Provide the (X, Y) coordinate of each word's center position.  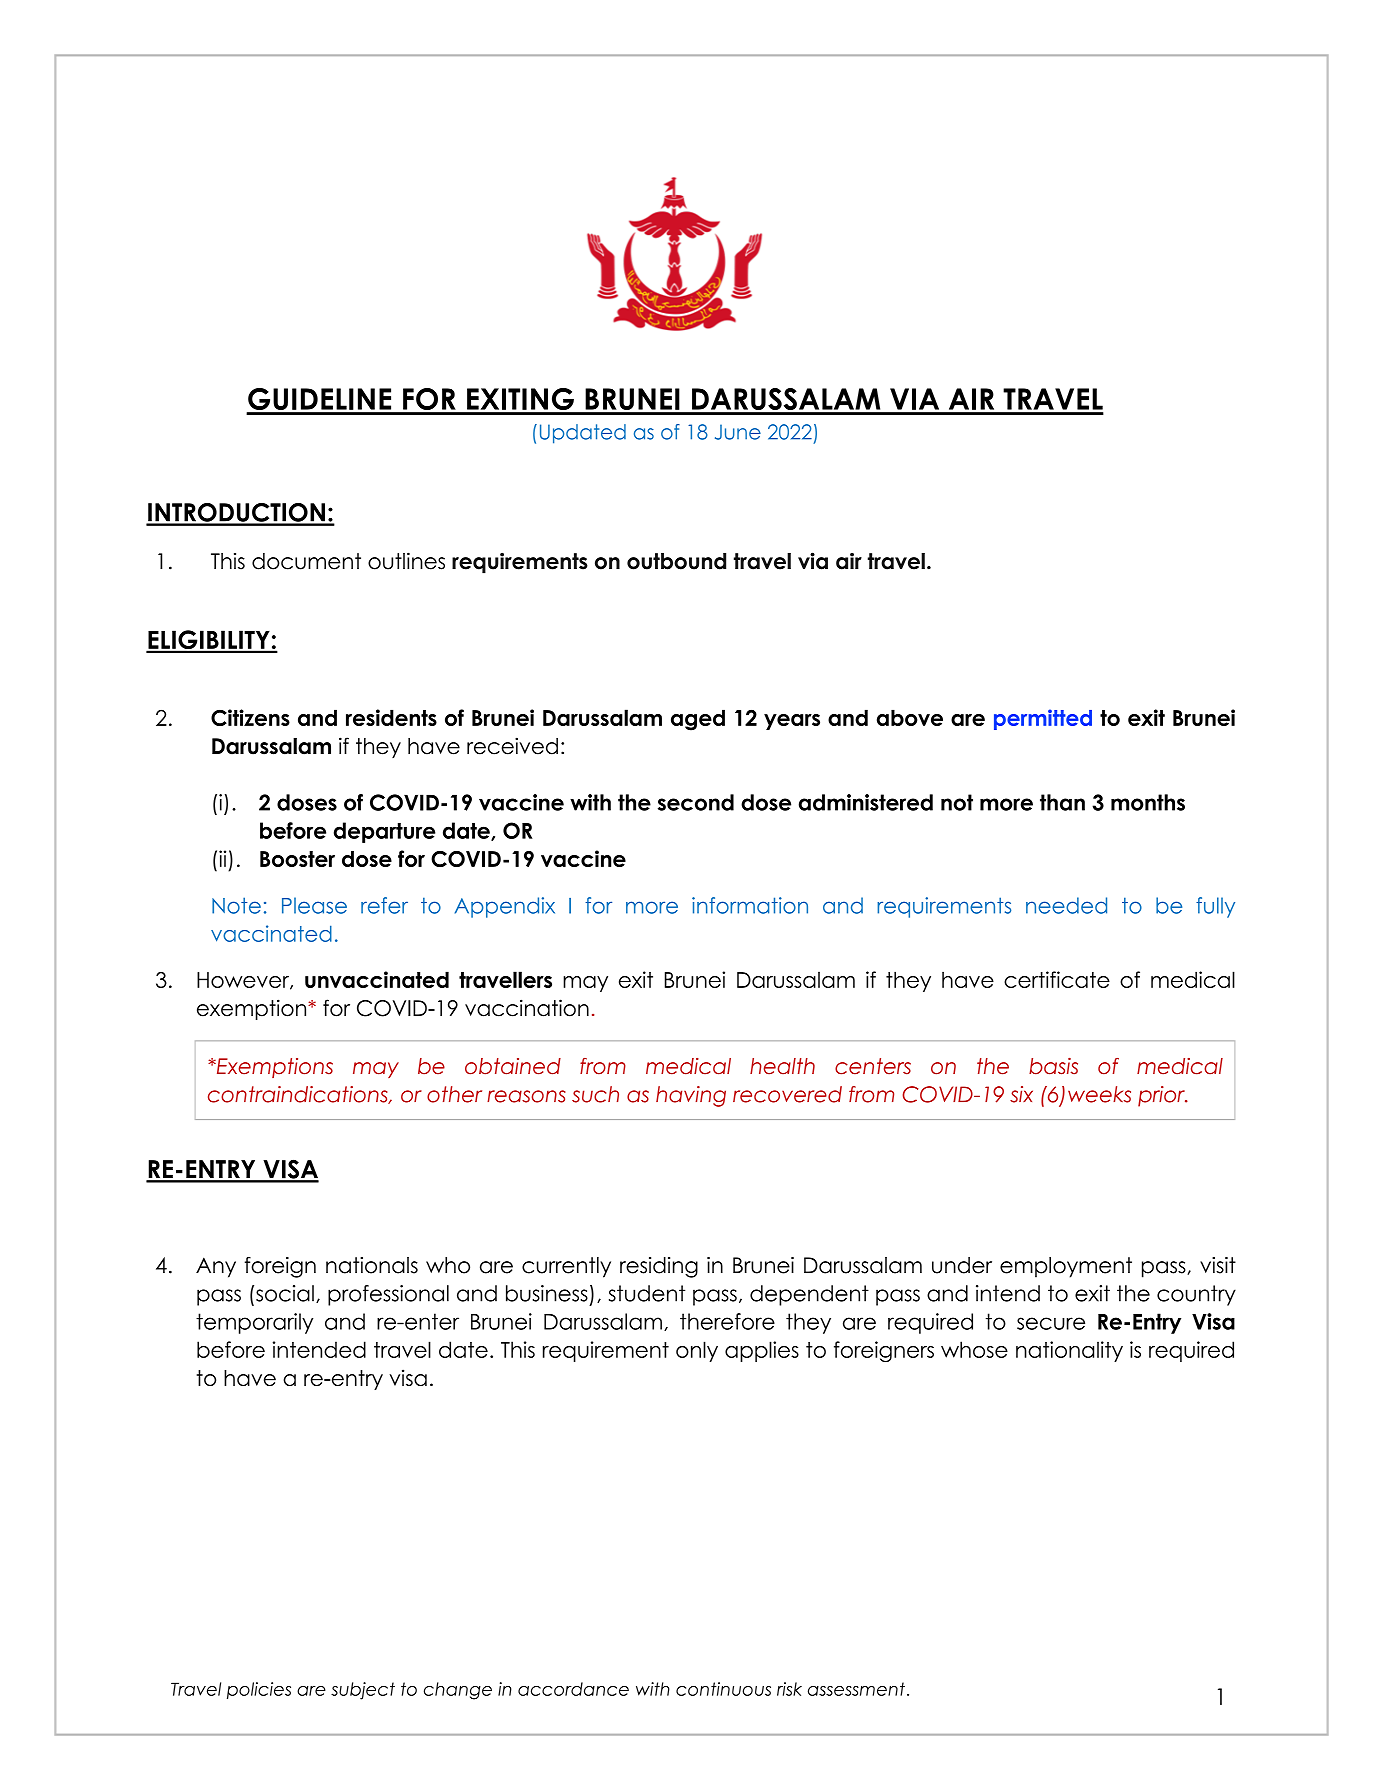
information (750, 905)
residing (659, 1267)
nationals (372, 1265)
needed (1066, 905)
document (306, 561)
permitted (1043, 719)
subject (363, 1691)
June (738, 432)
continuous (723, 1689)
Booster (297, 859)
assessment (856, 1689)
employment (1066, 1267)
